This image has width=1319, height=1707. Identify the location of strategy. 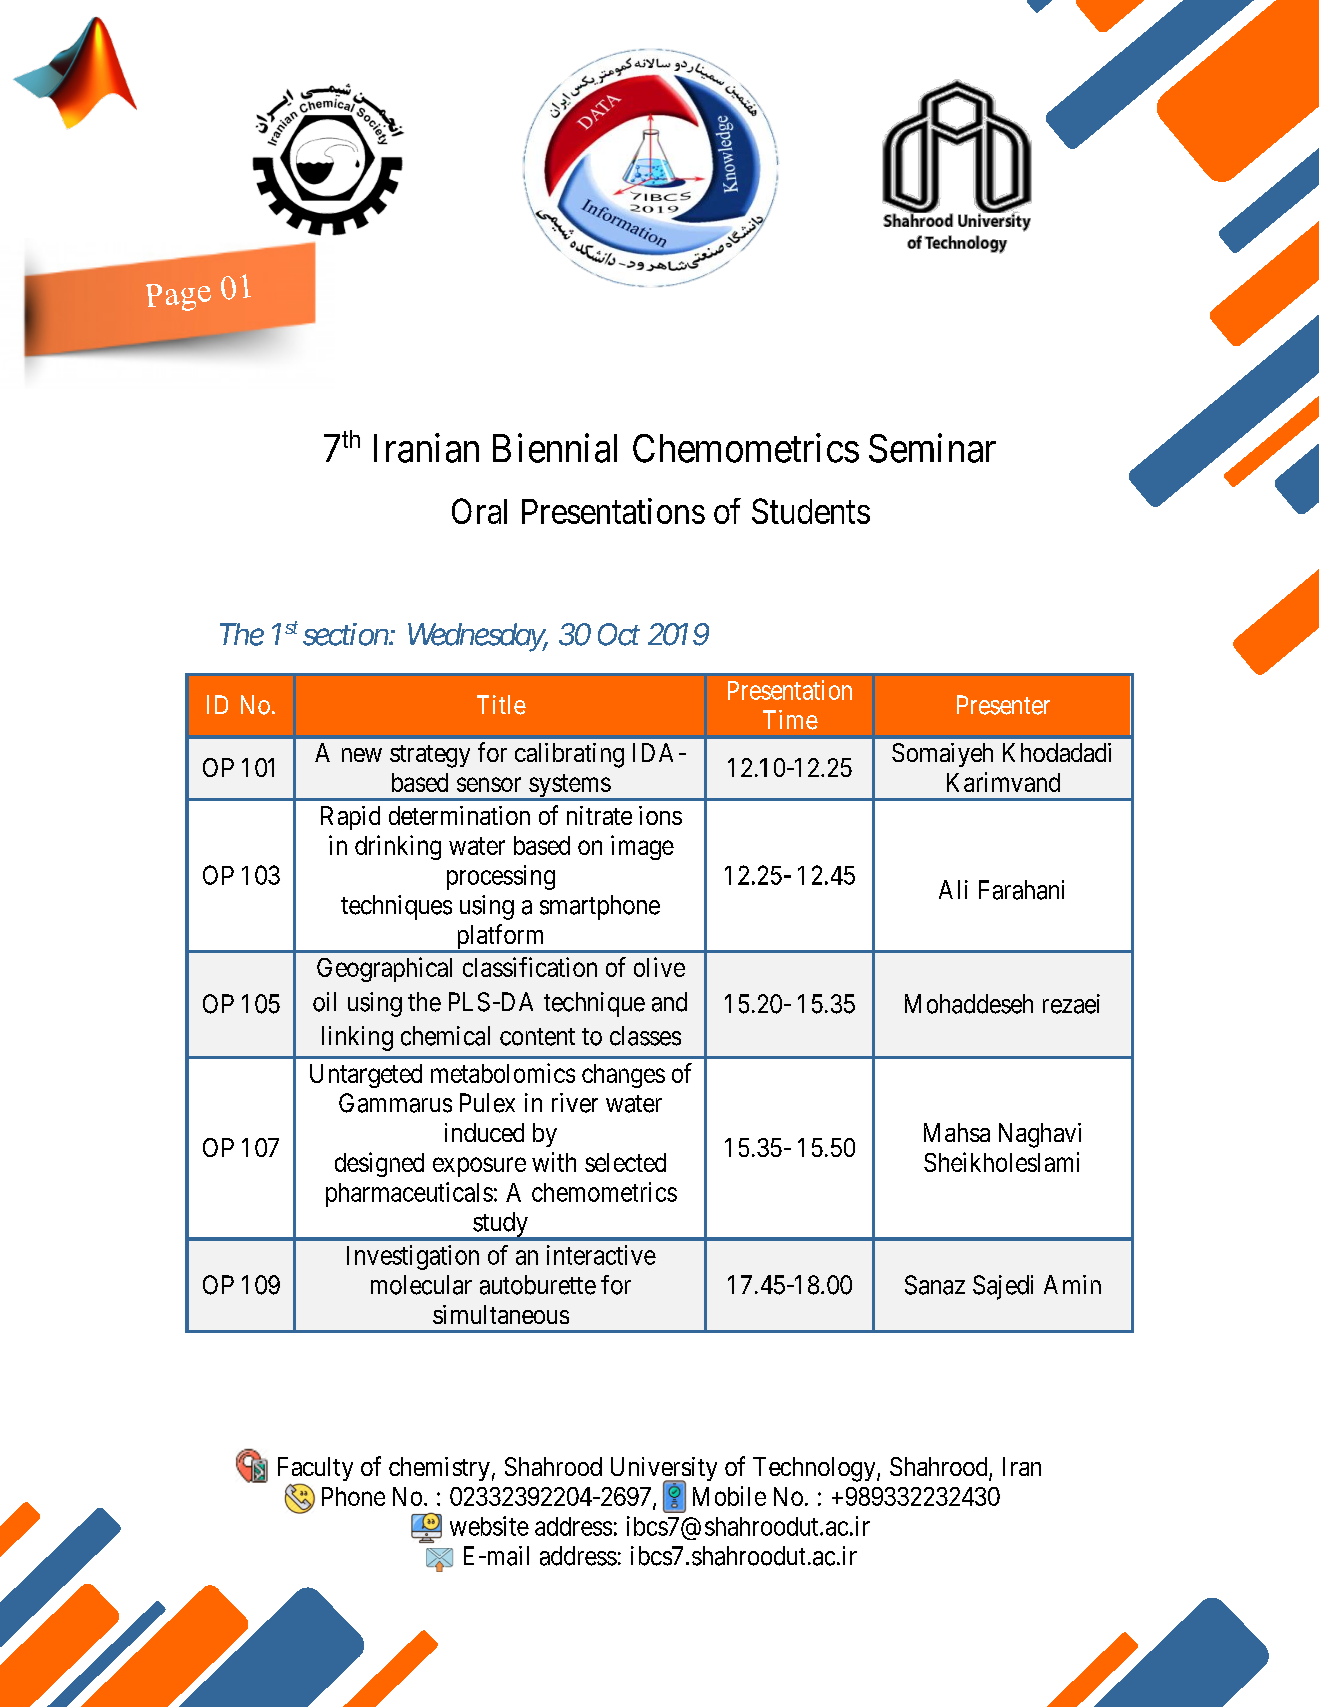
(430, 756).
